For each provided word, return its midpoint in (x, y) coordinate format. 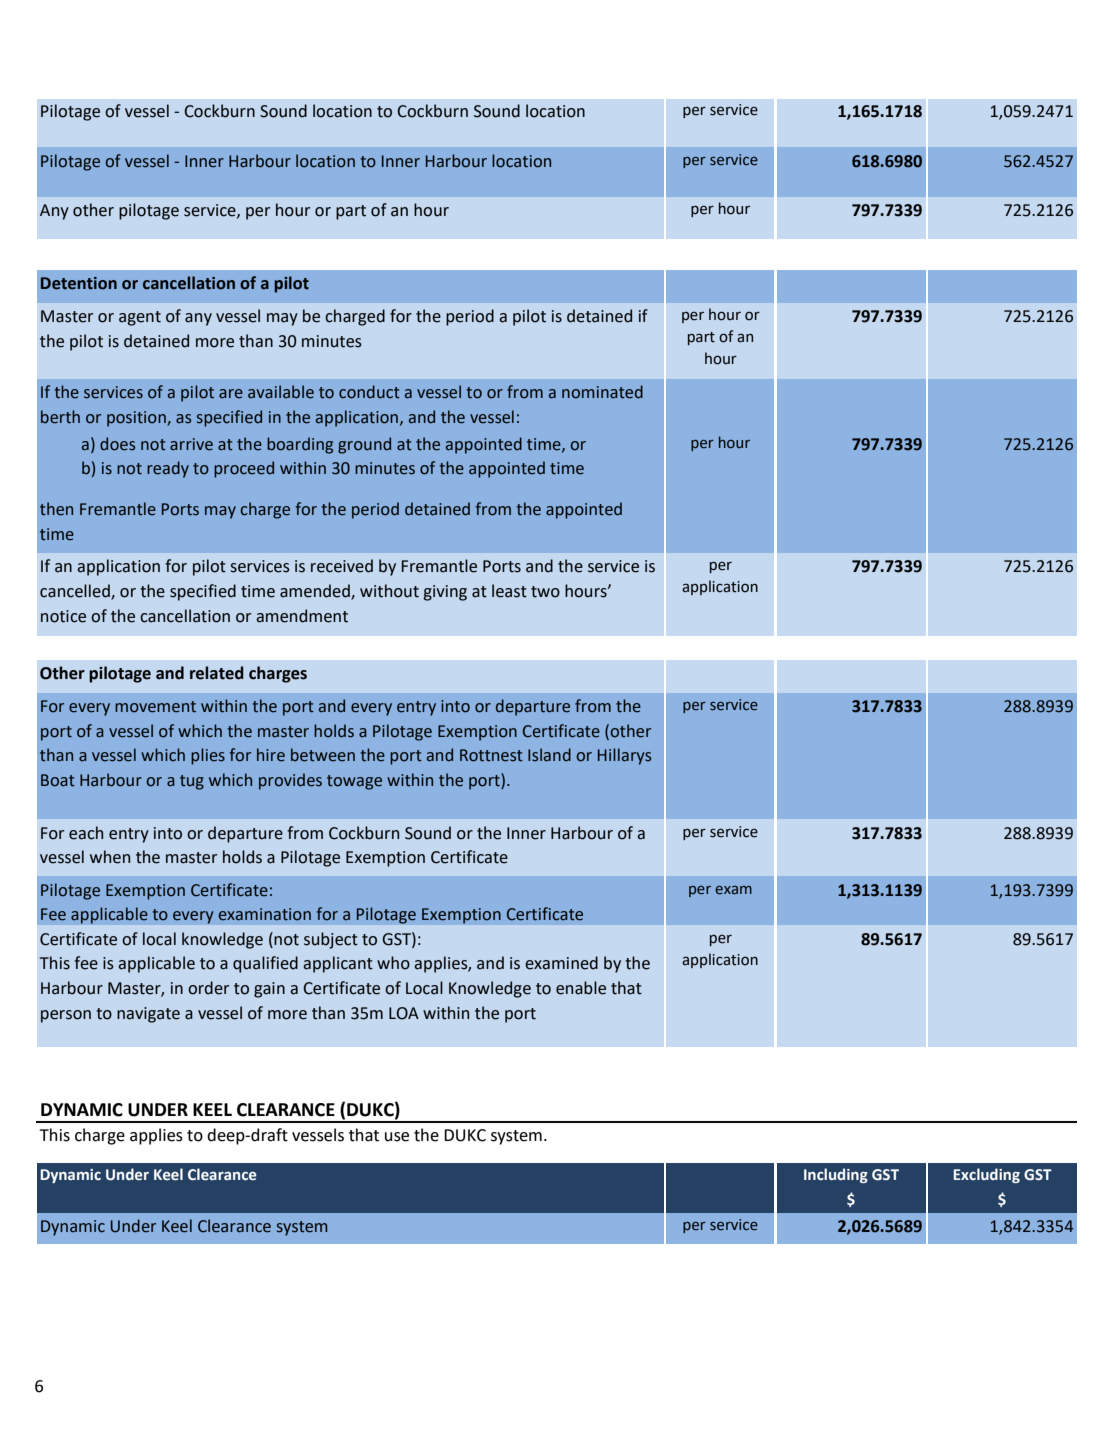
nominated (602, 392)
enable (581, 988)
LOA (404, 1013)
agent (140, 318)
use (397, 1137)
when (110, 857)
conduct (369, 392)
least (509, 591)
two (545, 592)
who (393, 963)
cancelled (76, 592)
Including (836, 1175)
